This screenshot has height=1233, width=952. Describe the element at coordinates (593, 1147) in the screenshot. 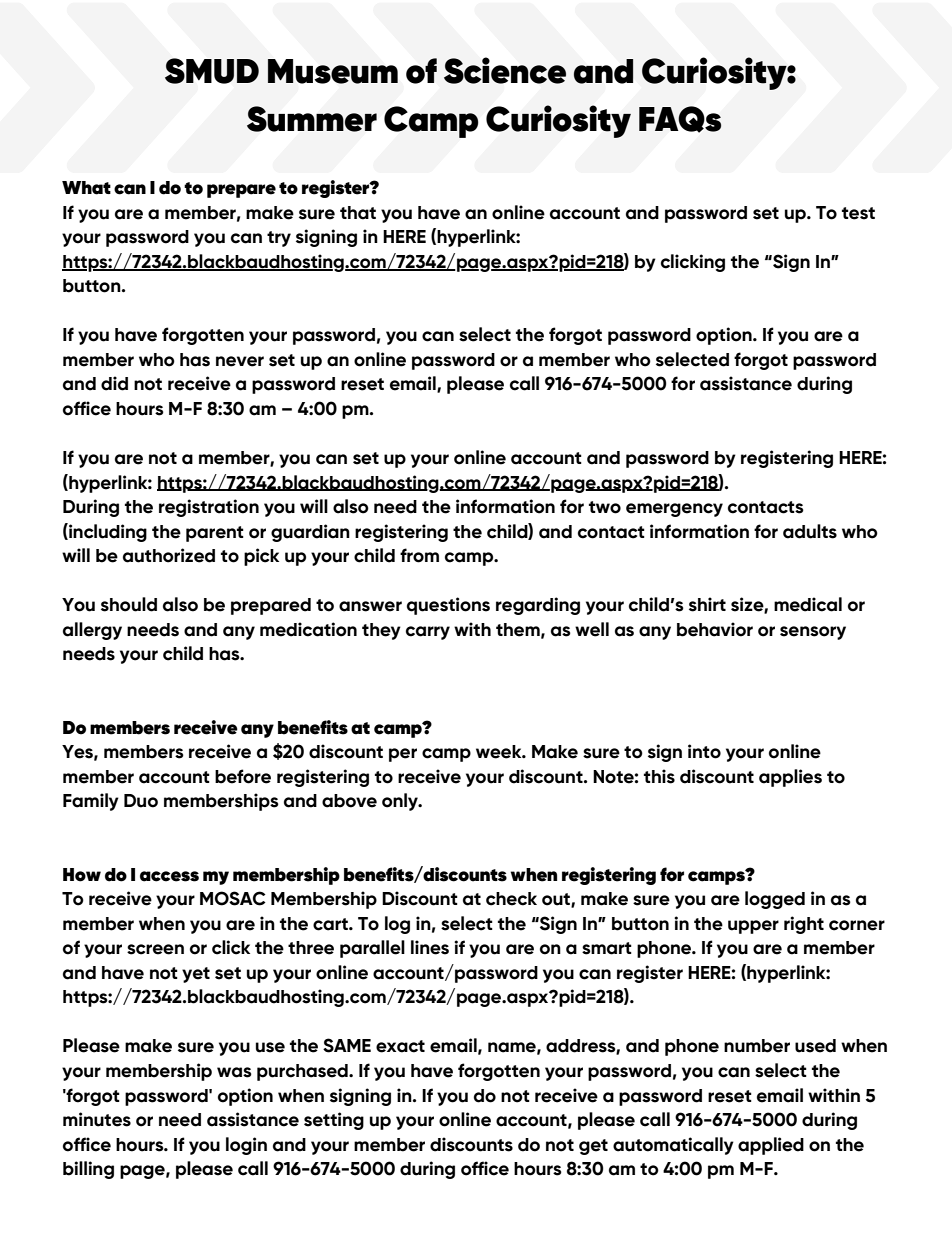

I see `get` at that location.
